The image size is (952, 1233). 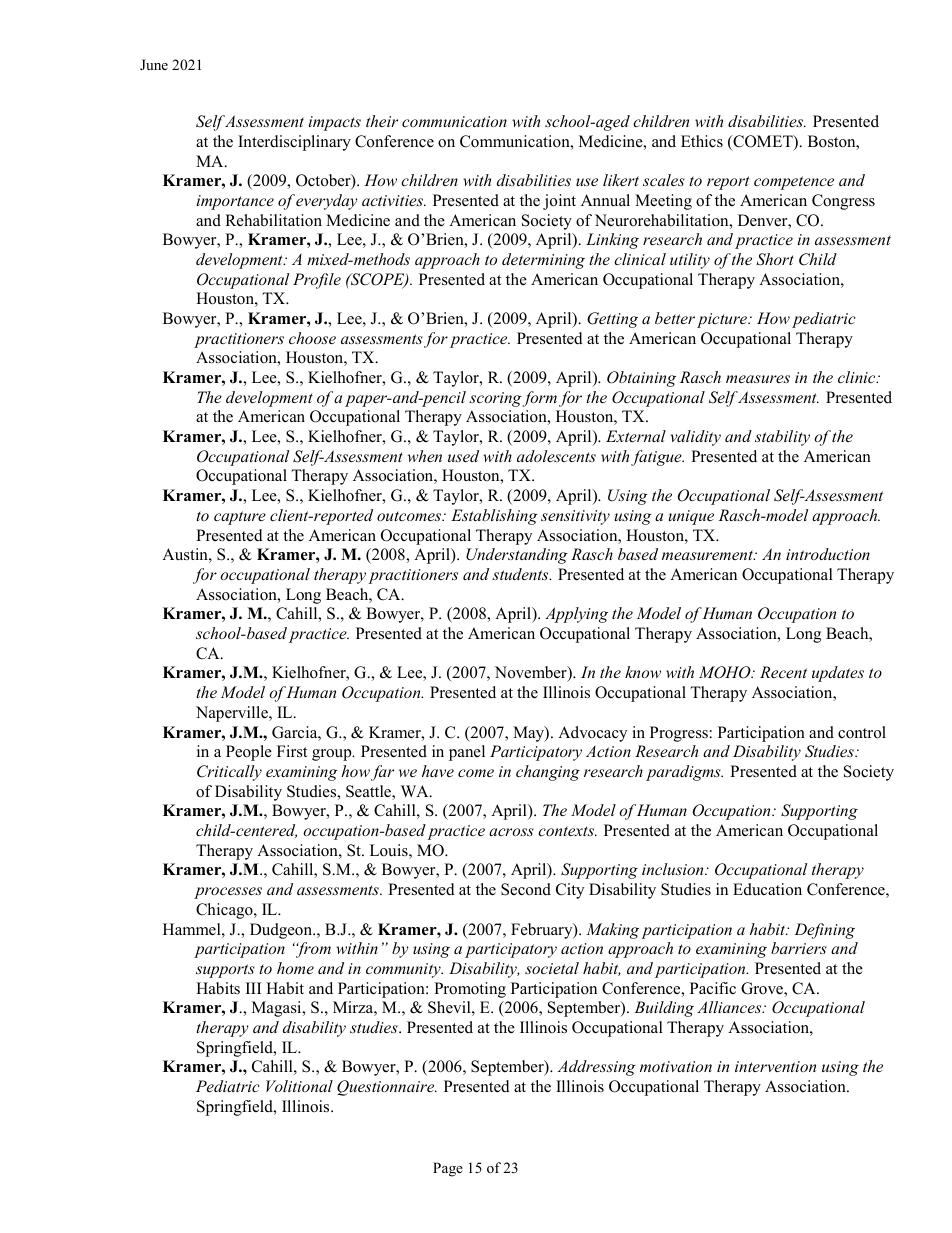 I want to click on Ethics, so click(x=702, y=141).
